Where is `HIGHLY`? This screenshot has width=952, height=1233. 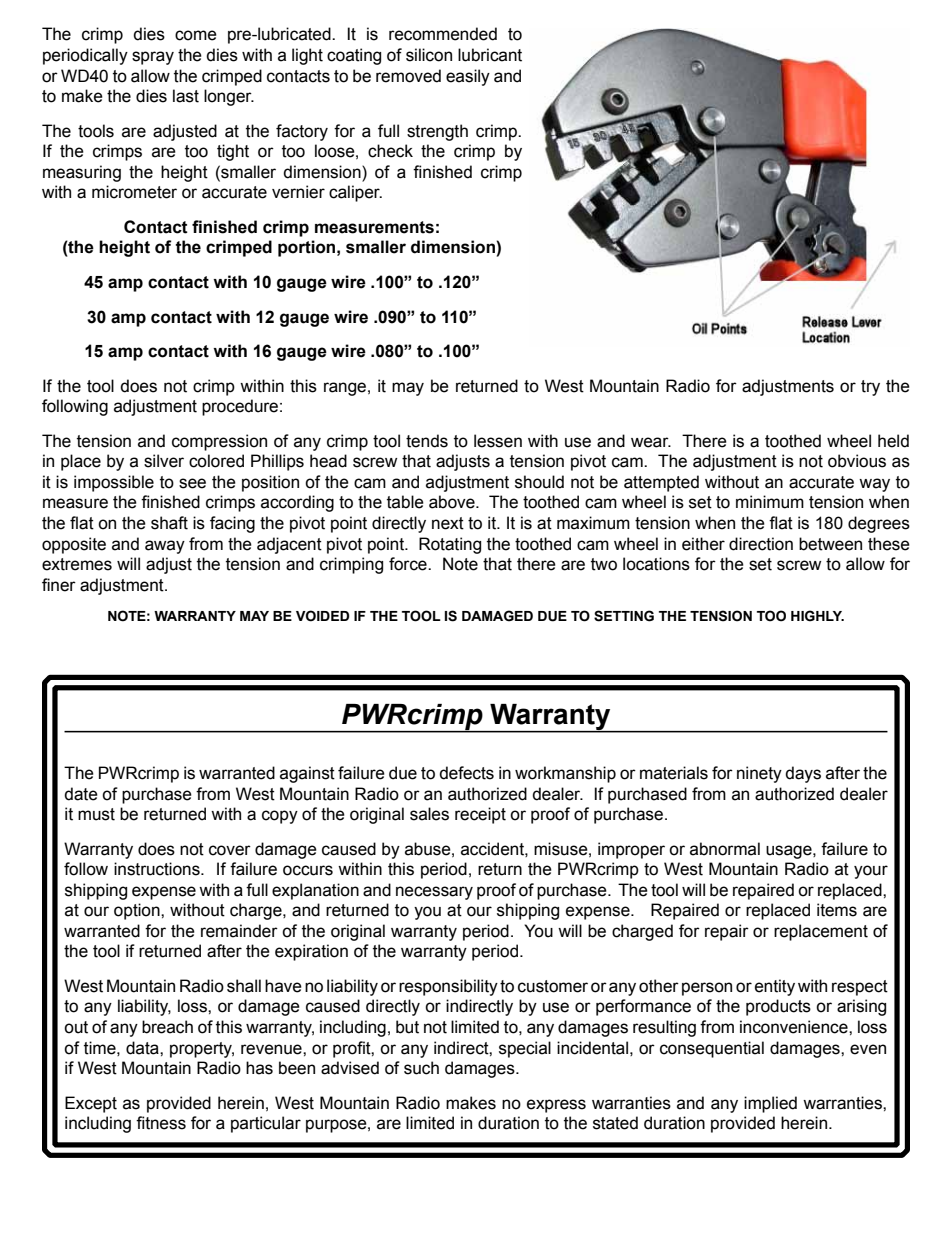
HIGHLY is located at coordinates (817, 616).
